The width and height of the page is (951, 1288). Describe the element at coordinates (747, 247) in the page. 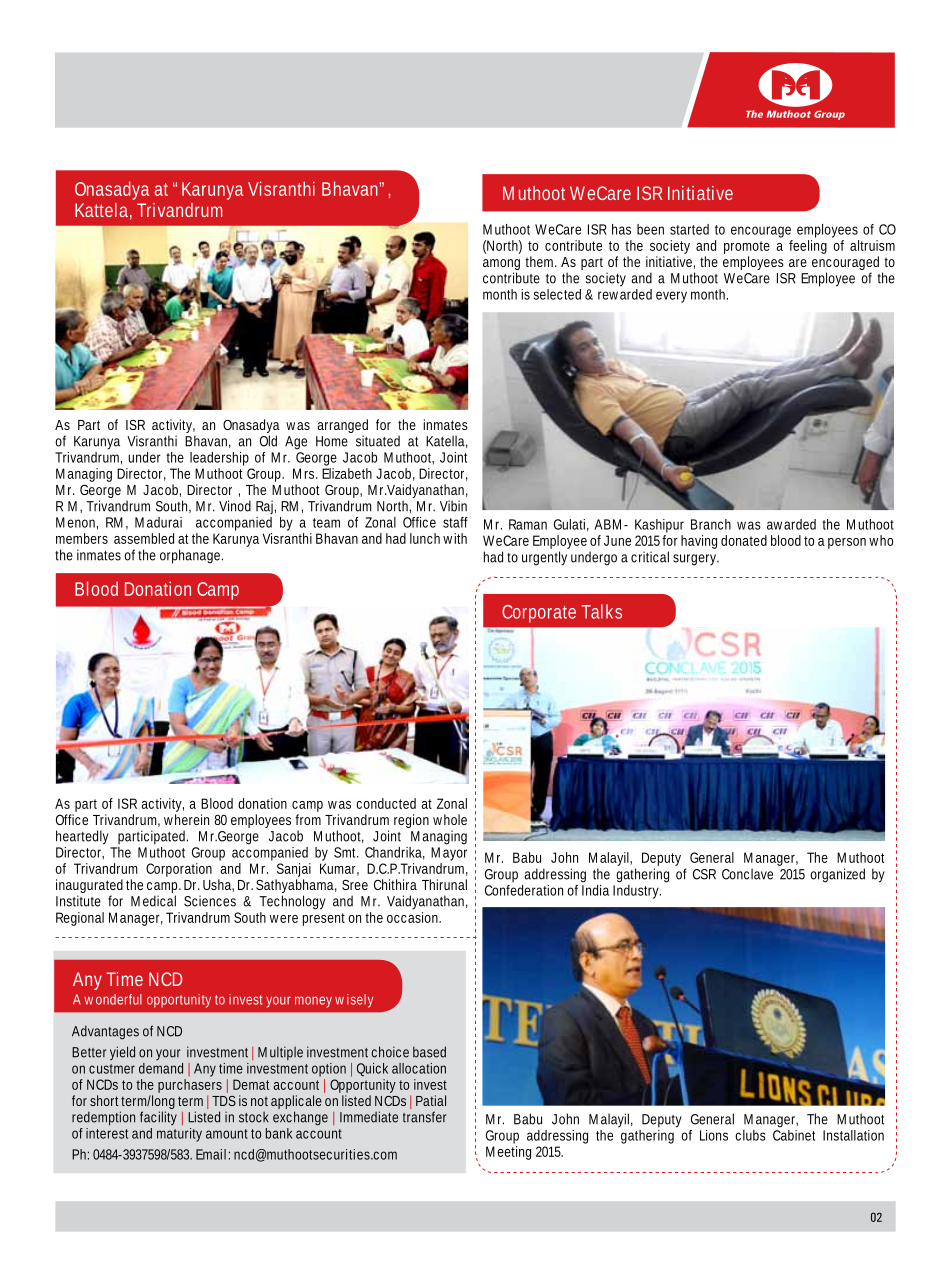

I see `promote` at that location.
